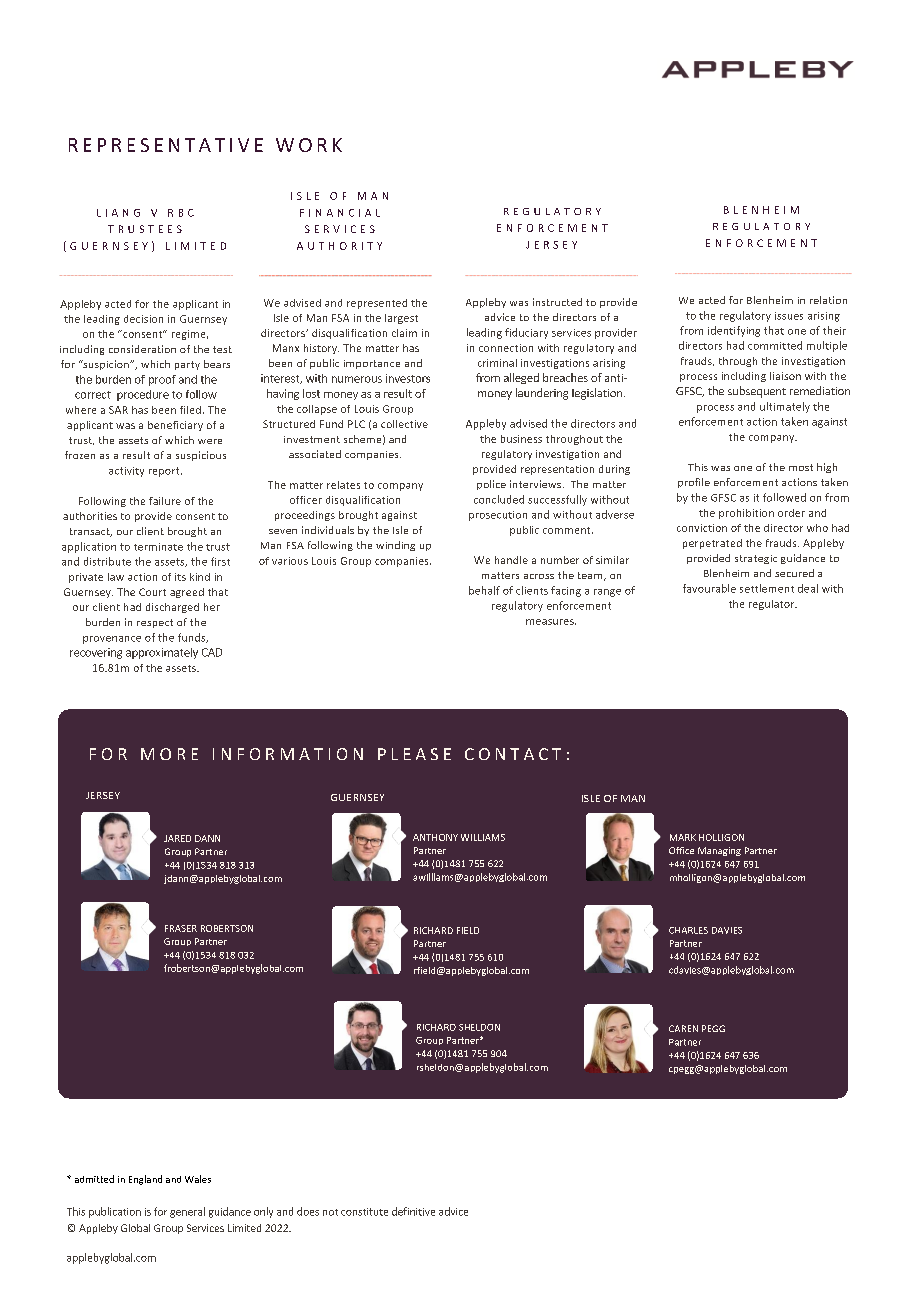  I want to click on decision, so click(143, 319).
